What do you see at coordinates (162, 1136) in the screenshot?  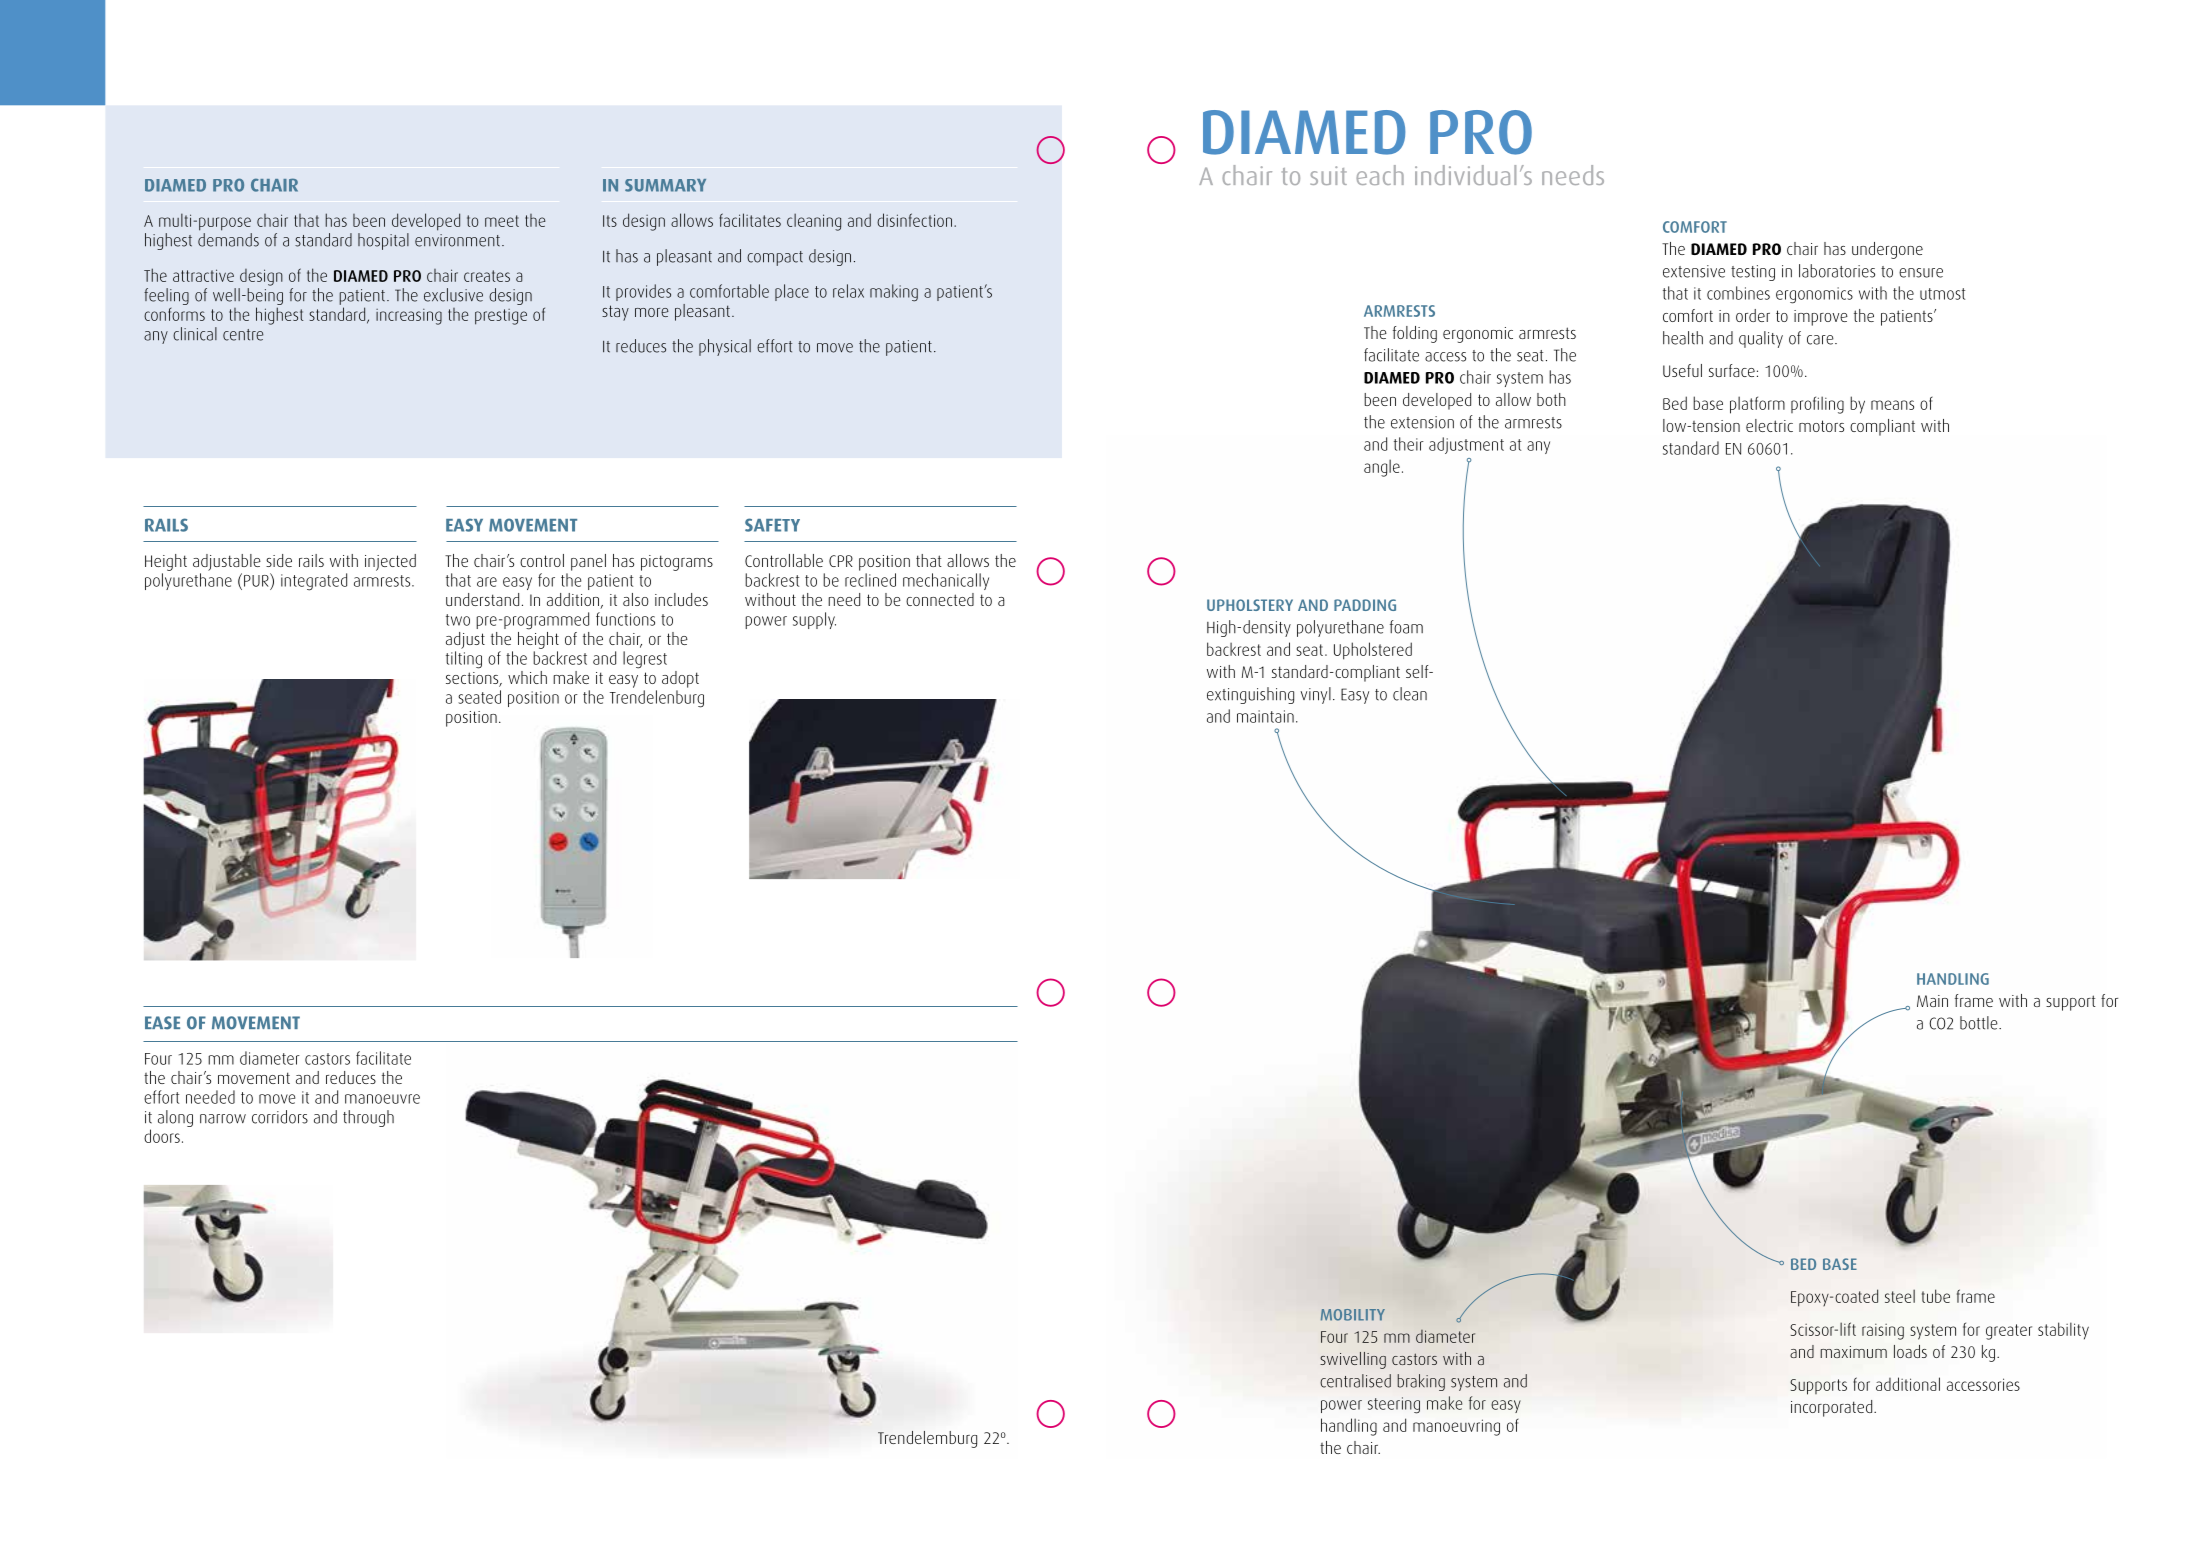 I see `doors` at bounding box center [162, 1136].
